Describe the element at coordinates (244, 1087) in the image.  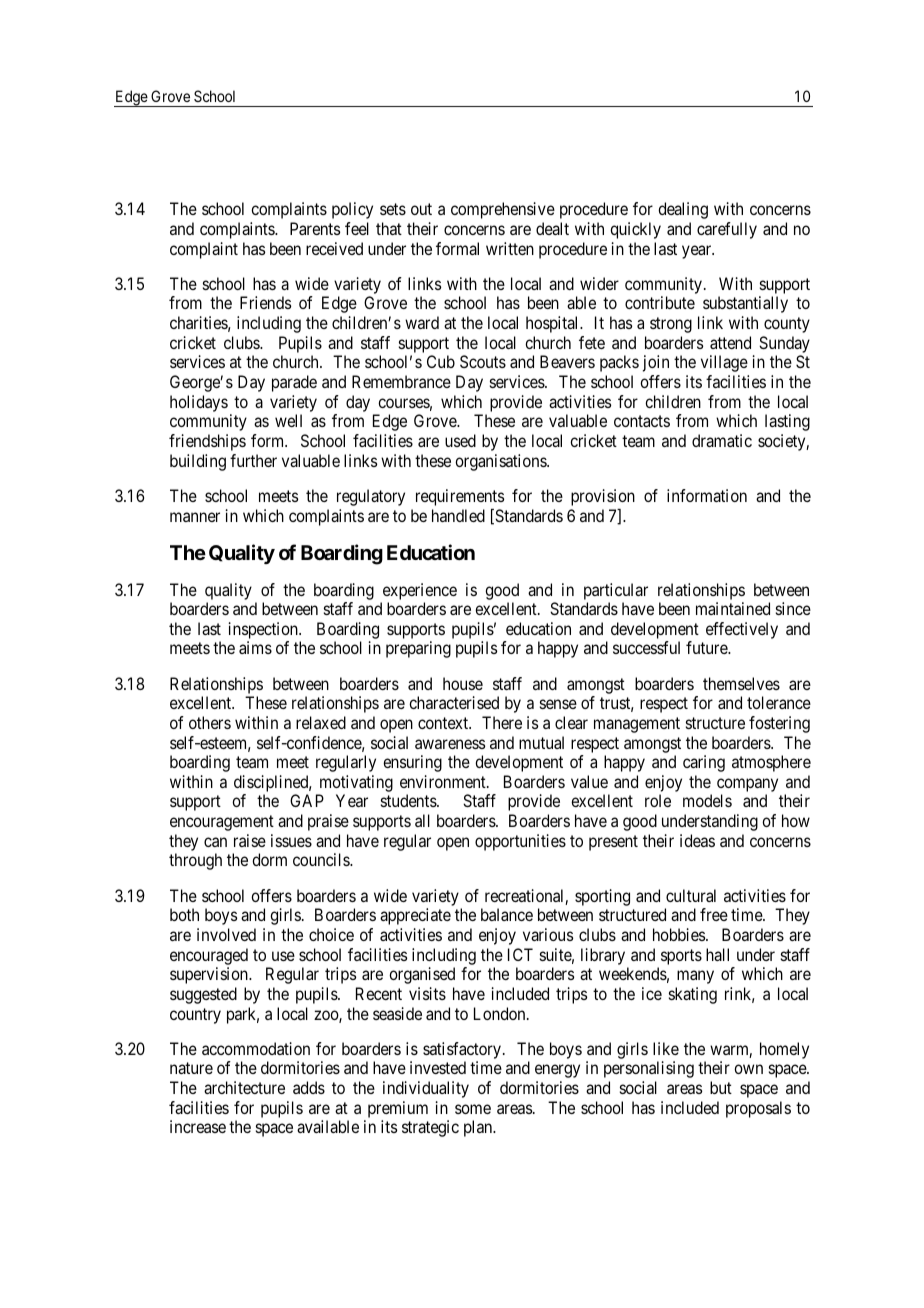
I see `architecture` at that location.
